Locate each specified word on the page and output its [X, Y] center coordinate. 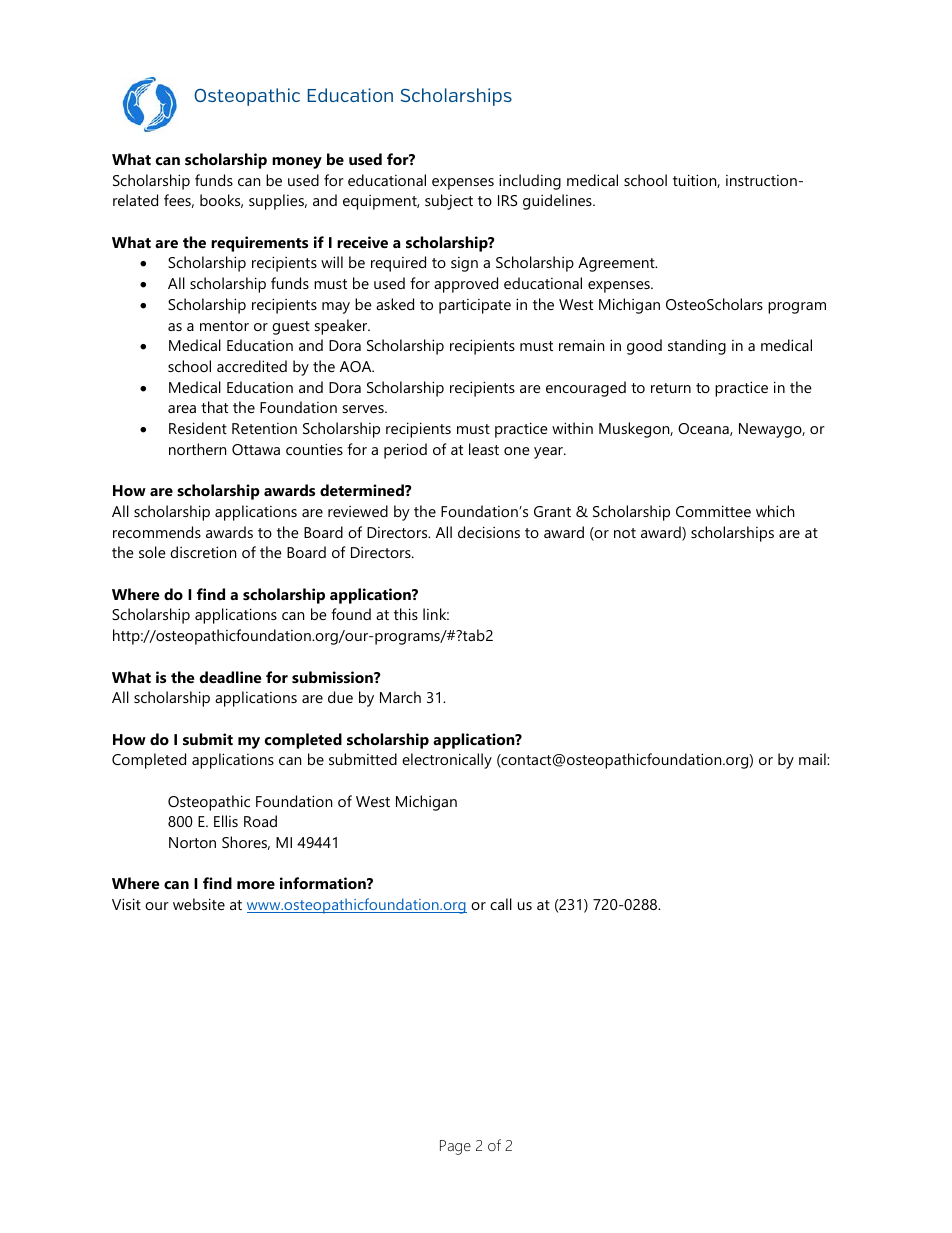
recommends [157, 532]
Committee [713, 511]
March [400, 697]
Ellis [226, 821]
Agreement [617, 264]
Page [455, 1147]
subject [449, 202]
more [256, 885]
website [199, 904]
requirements [259, 244]
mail [813, 759]
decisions [489, 532]
